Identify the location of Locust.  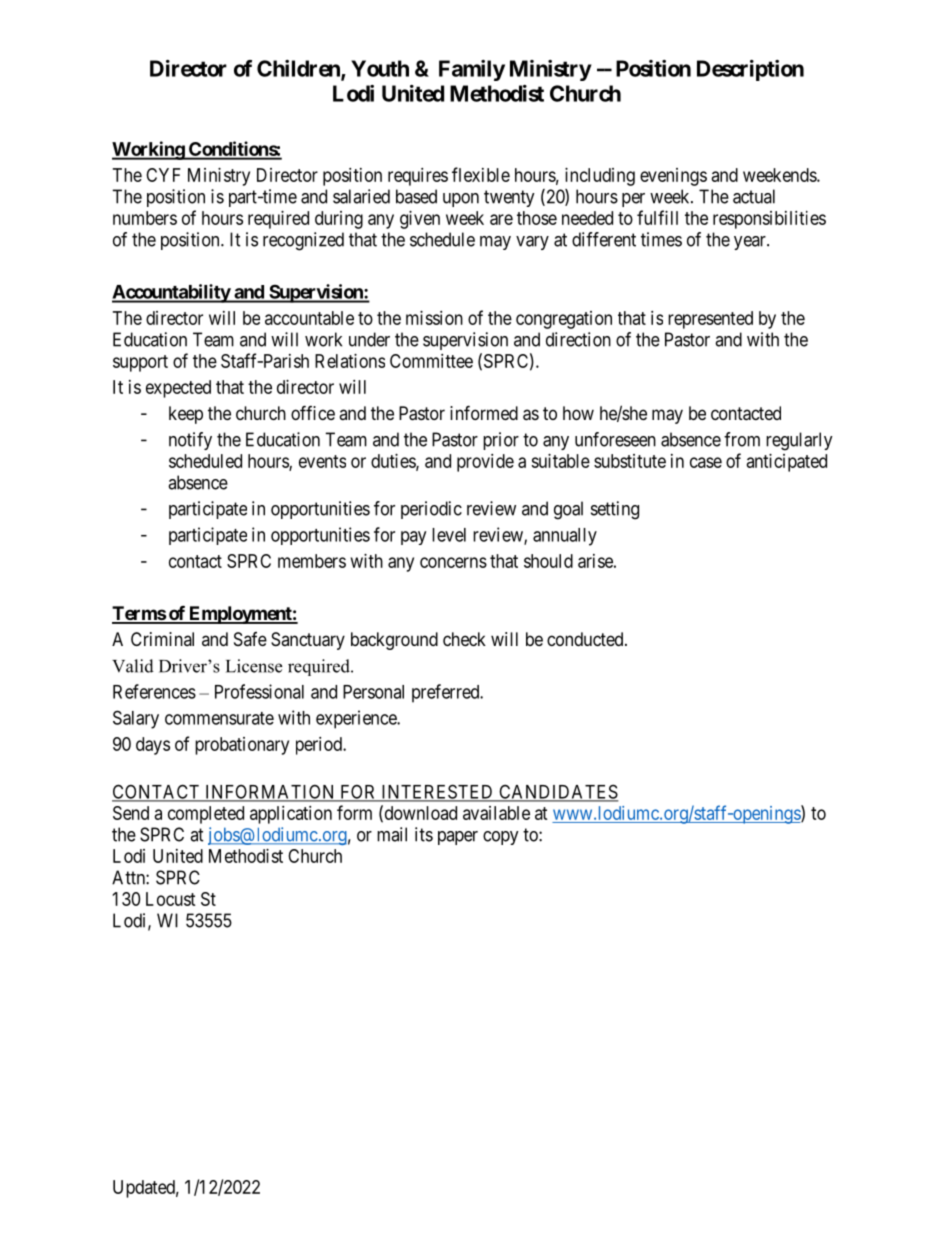
(171, 899).
